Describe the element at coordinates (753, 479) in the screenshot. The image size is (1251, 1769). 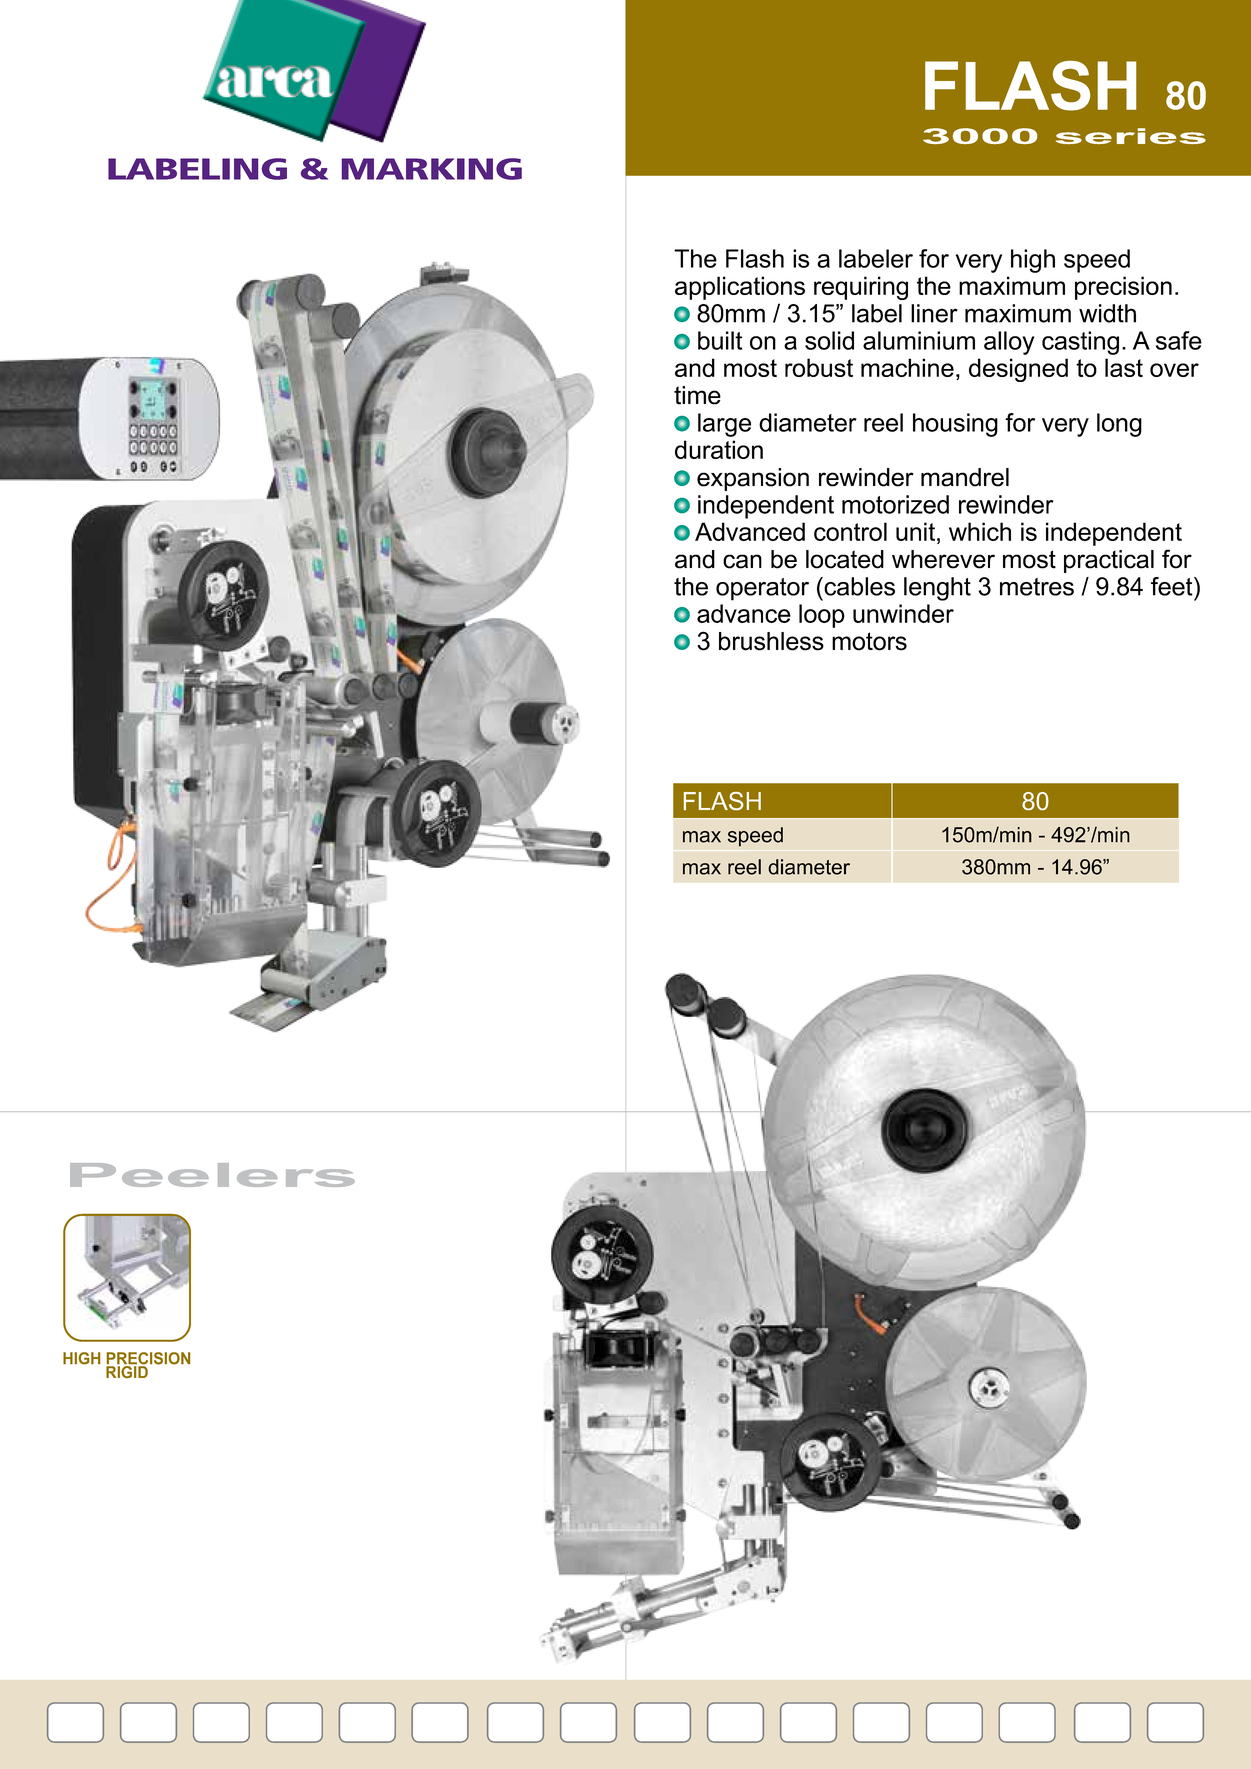
I see `expansion` at that location.
